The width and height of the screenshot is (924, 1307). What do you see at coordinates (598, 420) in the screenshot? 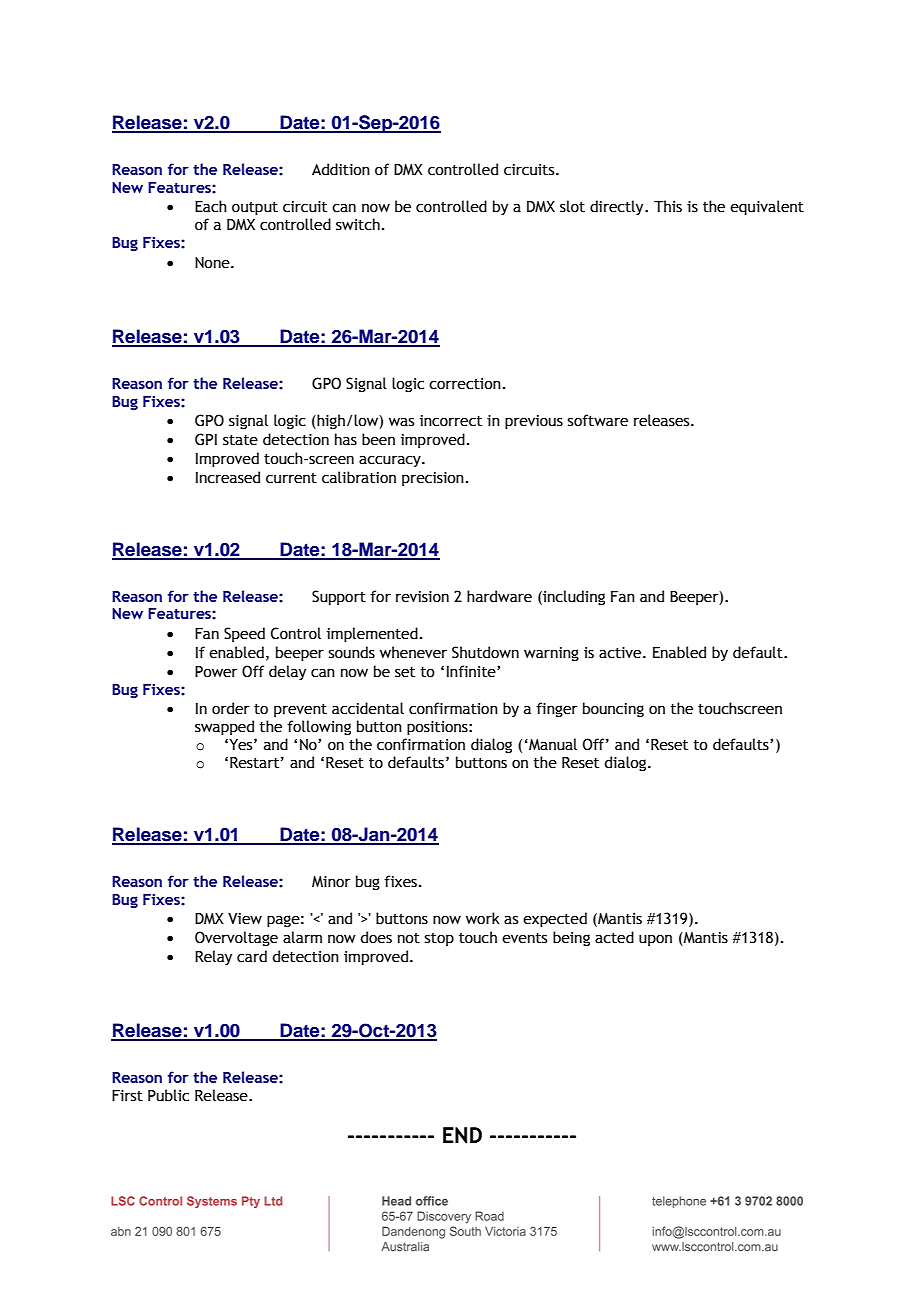
I see `software` at bounding box center [598, 420].
